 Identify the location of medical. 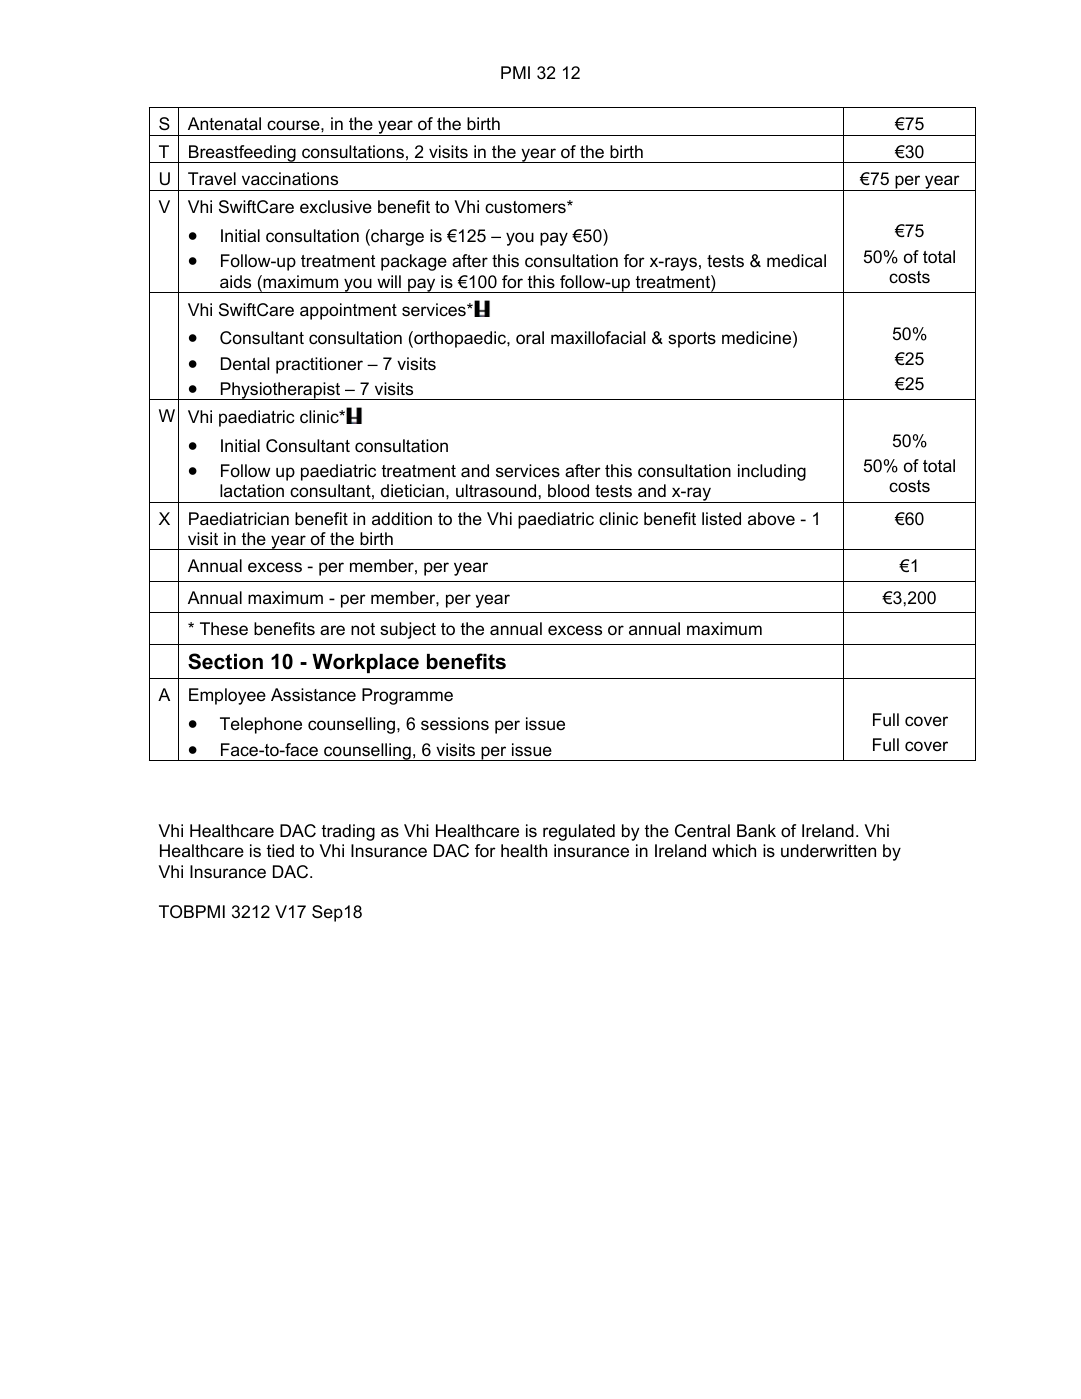
(796, 260).
